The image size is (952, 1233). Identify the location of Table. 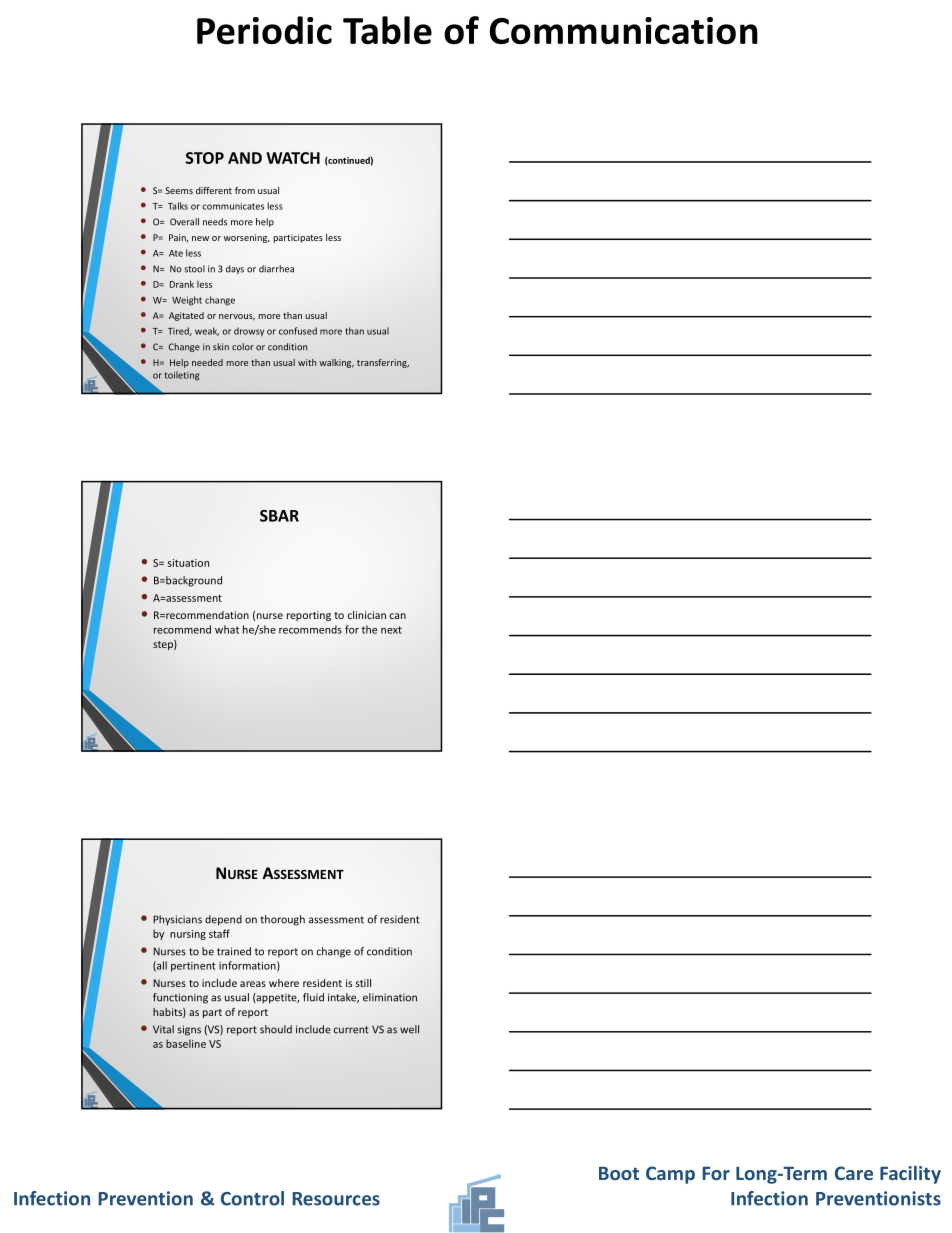
(387, 30).
